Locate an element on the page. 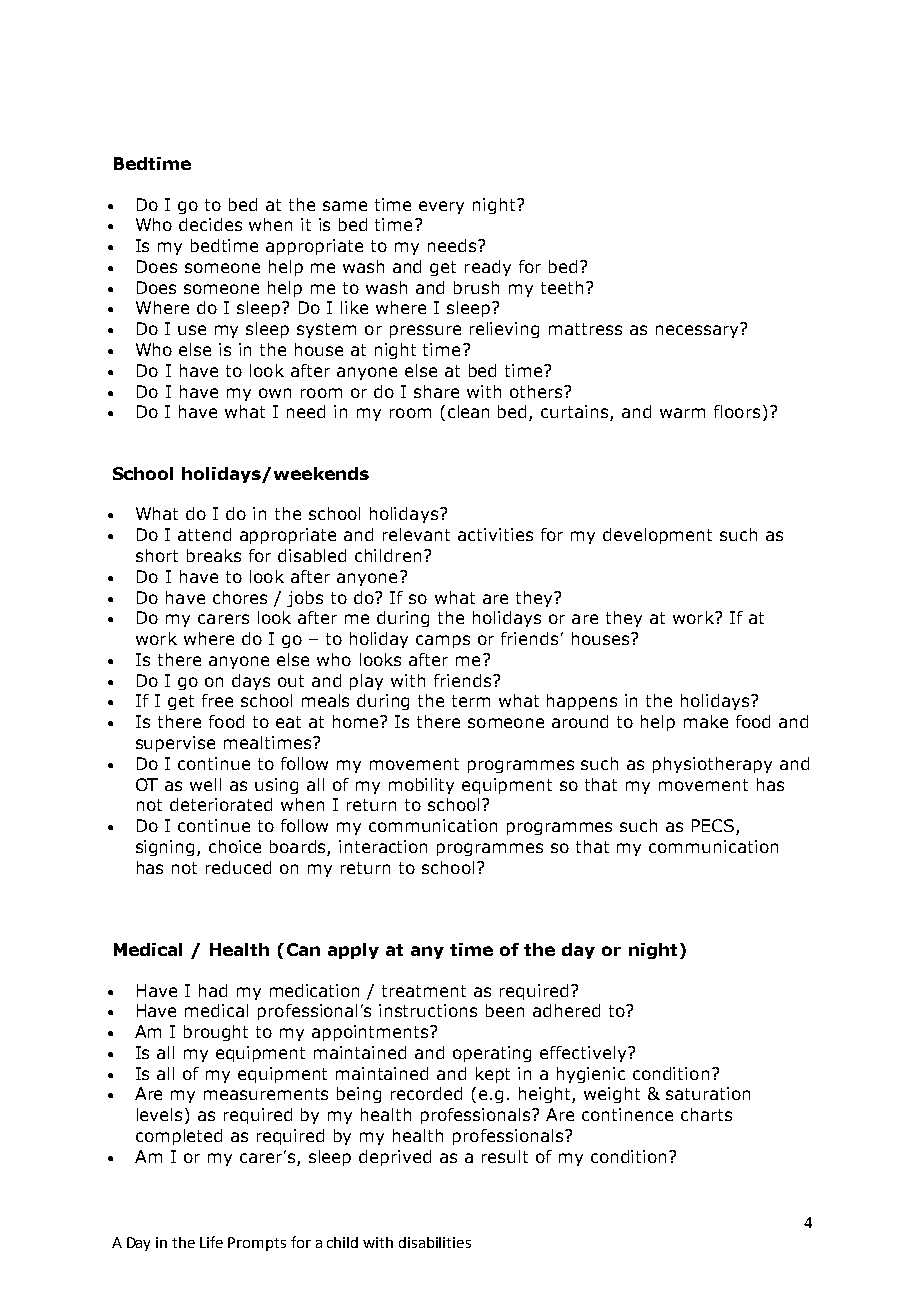  decides is located at coordinates (210, 224).
